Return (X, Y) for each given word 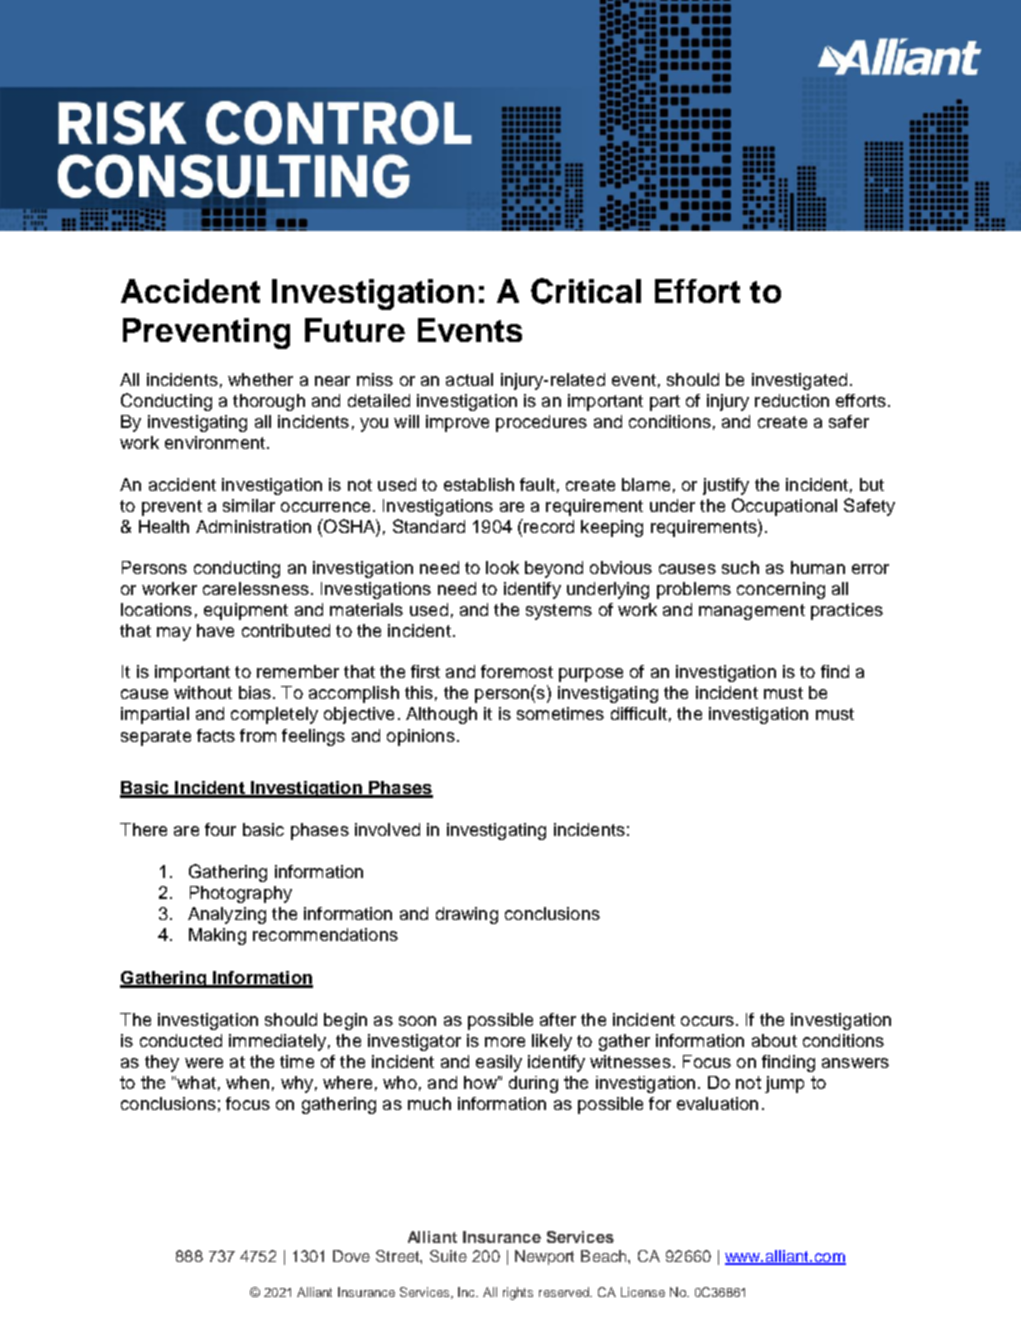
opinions (421, 737)
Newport (544, 1257)
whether (260, 379)
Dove (351, 1256)
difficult (639, 713)
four (220, 829)
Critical (586, 291)
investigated (799, 381)
